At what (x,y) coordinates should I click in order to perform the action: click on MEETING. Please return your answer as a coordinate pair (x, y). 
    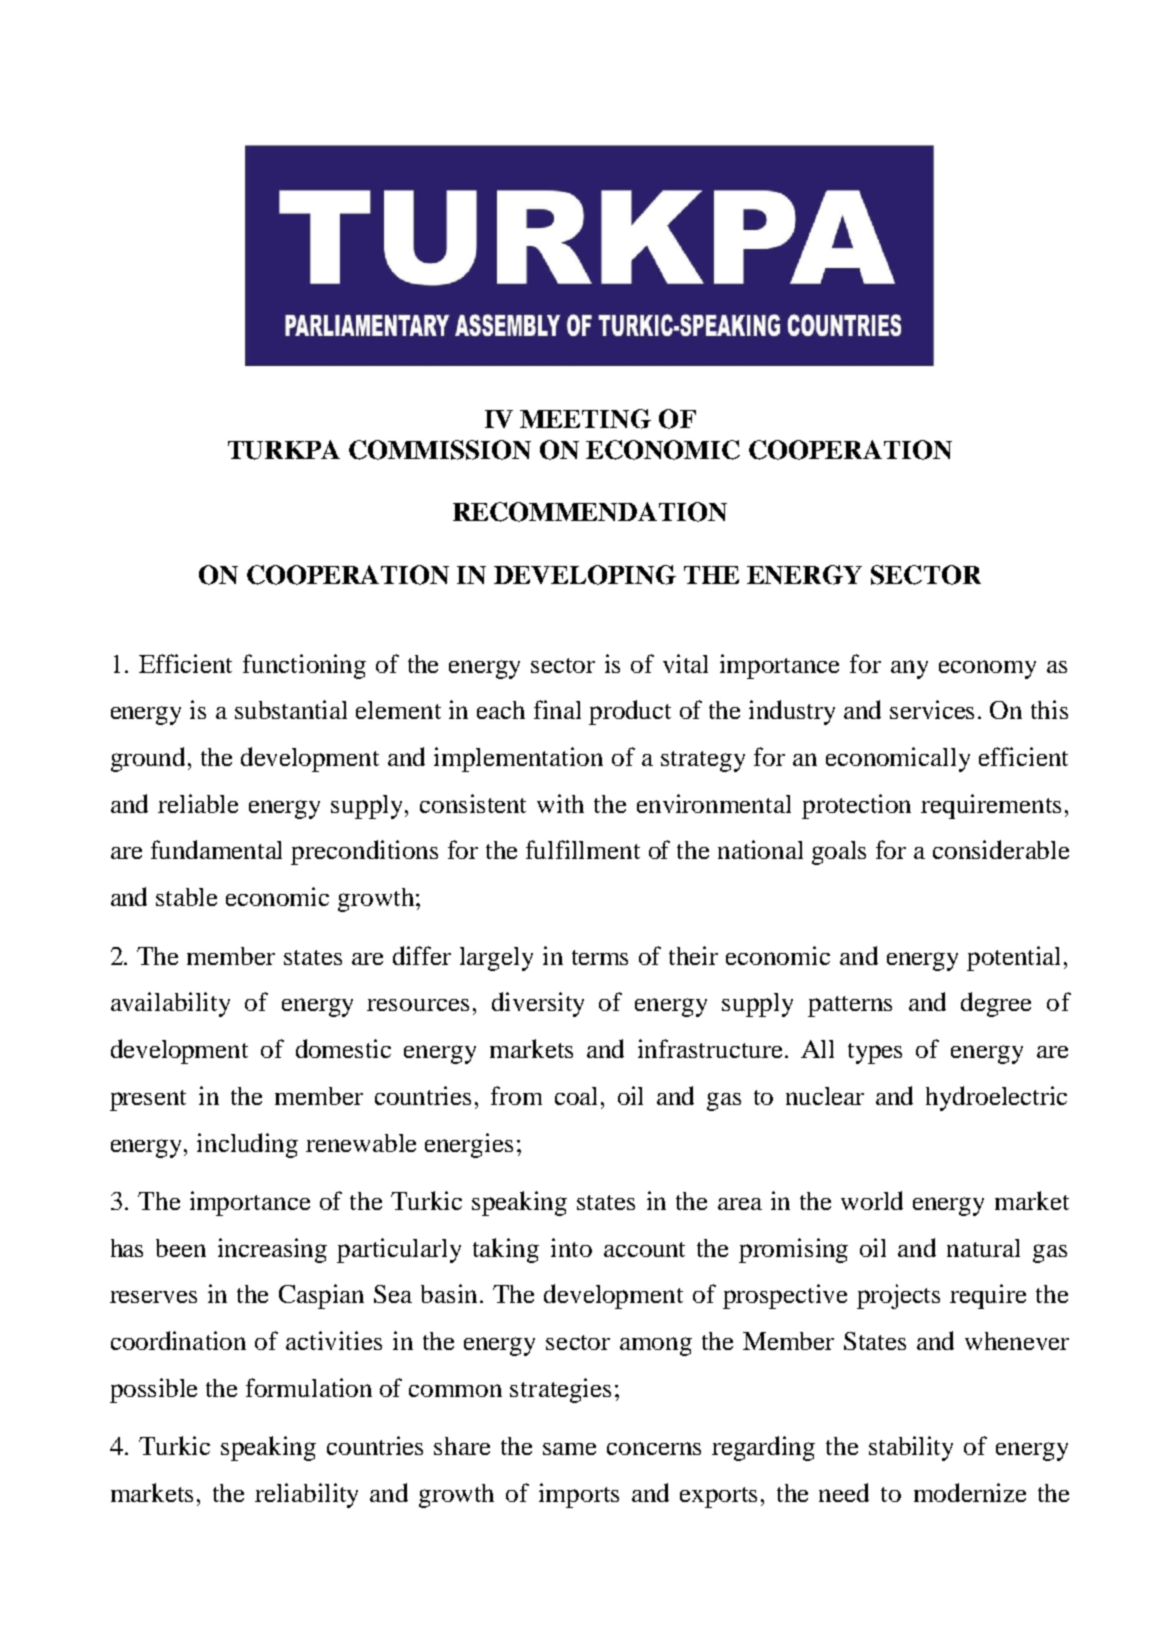
    Looking at the image, I should click on (585, 419).
